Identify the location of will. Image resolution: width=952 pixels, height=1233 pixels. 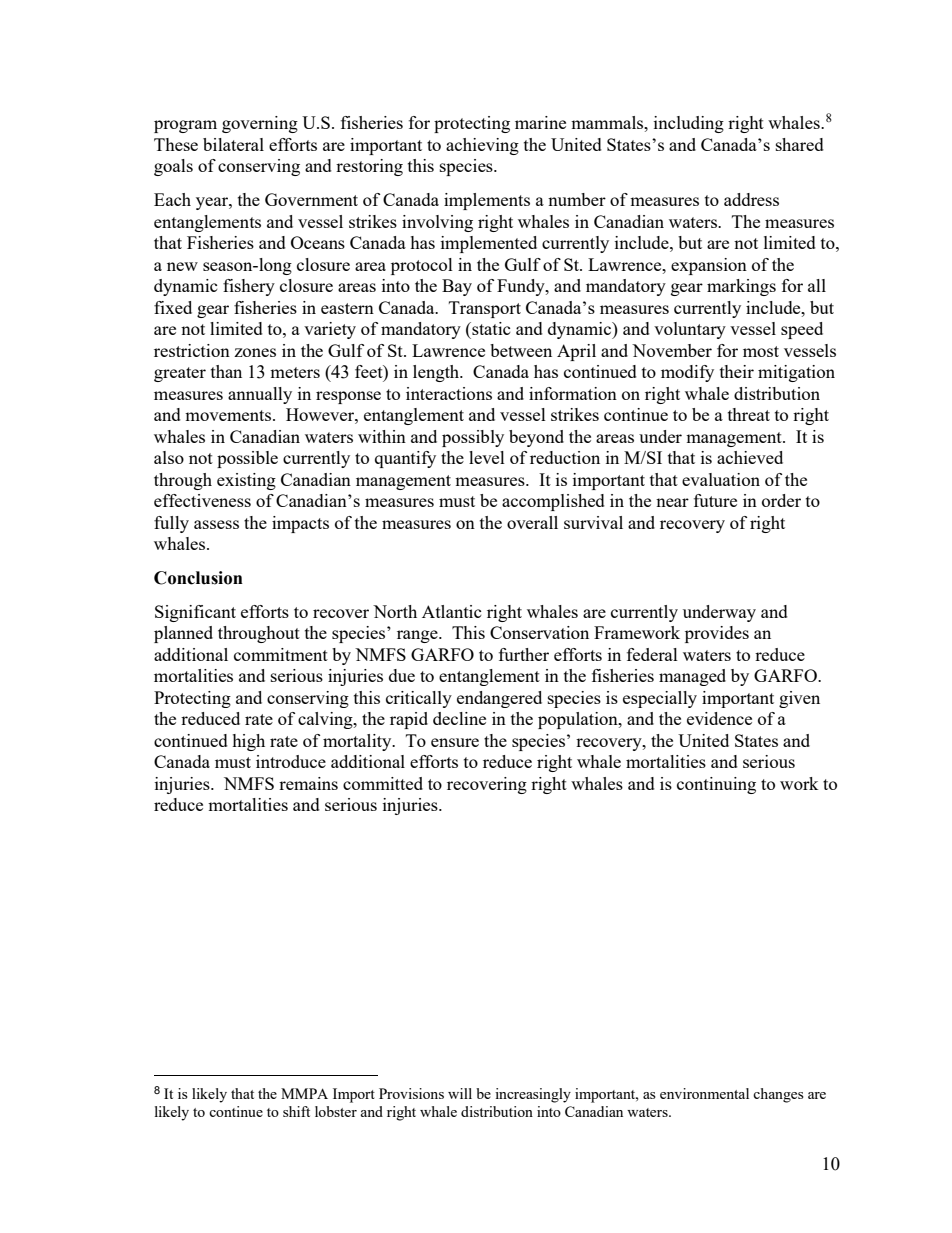
(460, 1093).
